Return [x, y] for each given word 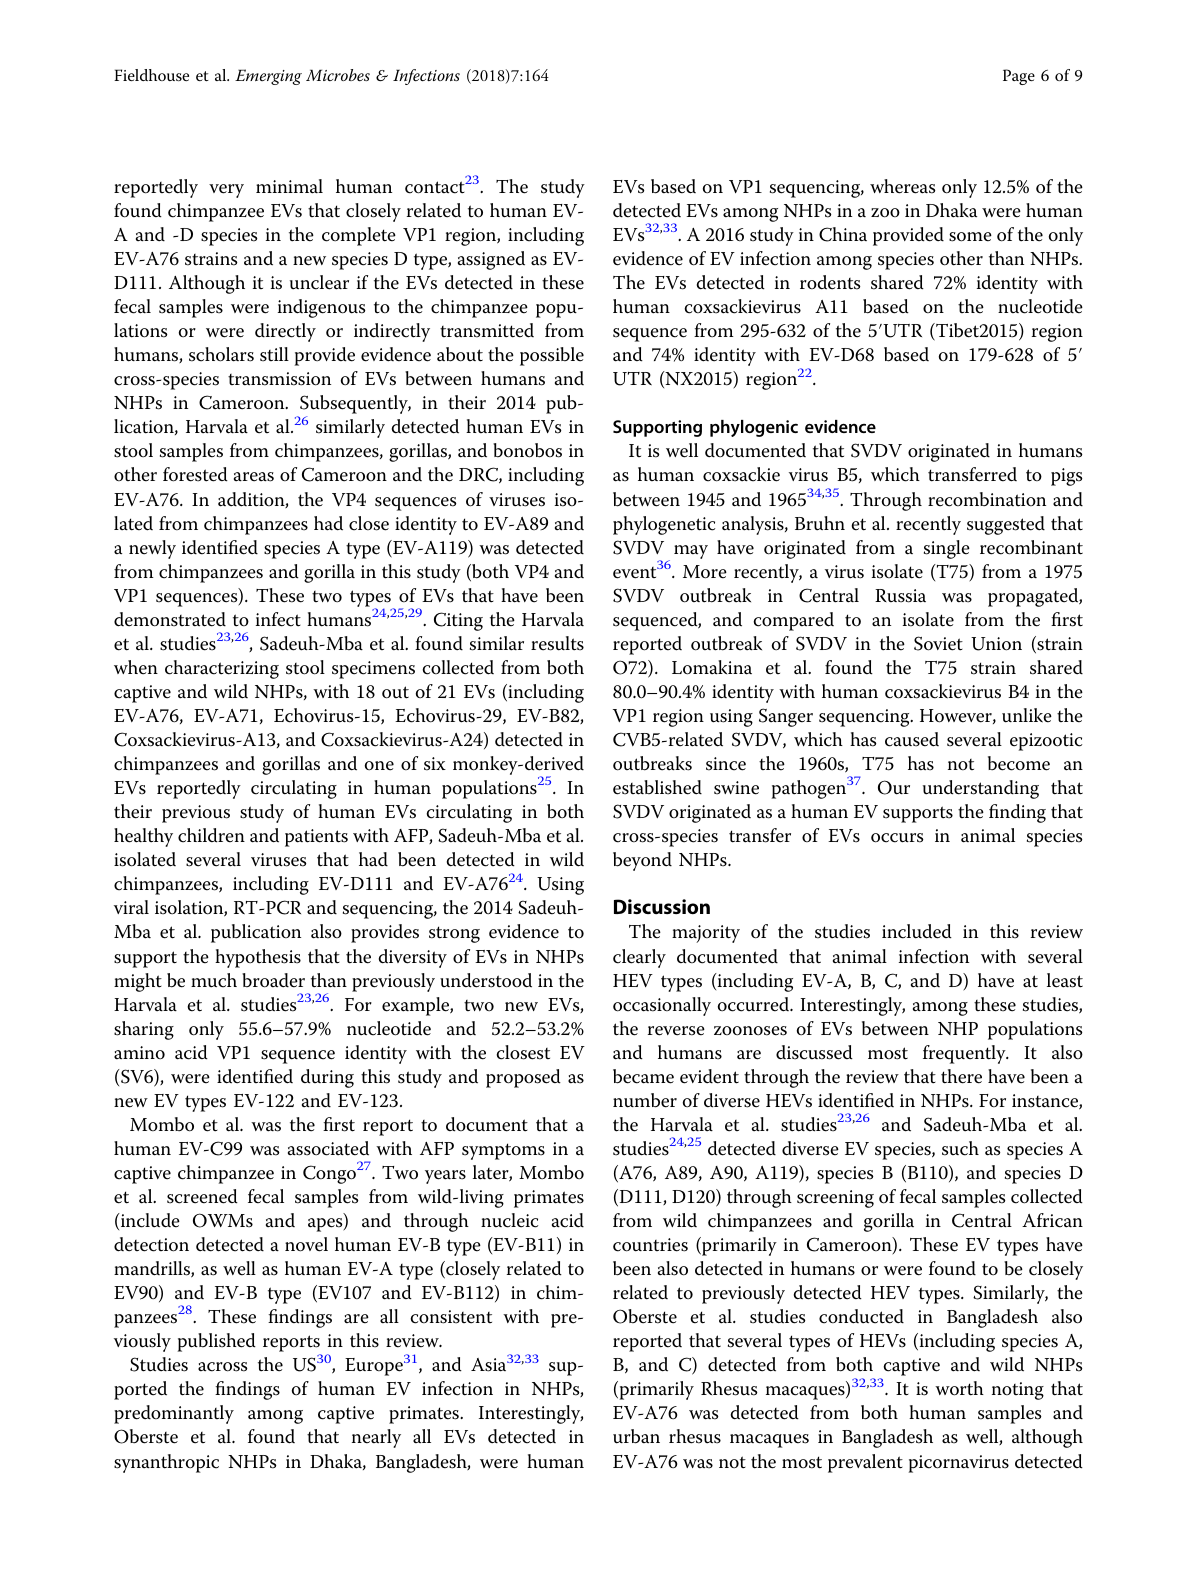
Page [1019, 77]
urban [636, 1436]
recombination [987, 499]
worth [959, 1388]
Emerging [268, 77]
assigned [491, 260]
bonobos [527, 450]
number [645, 1100]
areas [254, 477]
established [657, 787]
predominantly [174, 1414]
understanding [981, 789]
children [211, 835]
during [327, 1078]
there [961, 1076]
